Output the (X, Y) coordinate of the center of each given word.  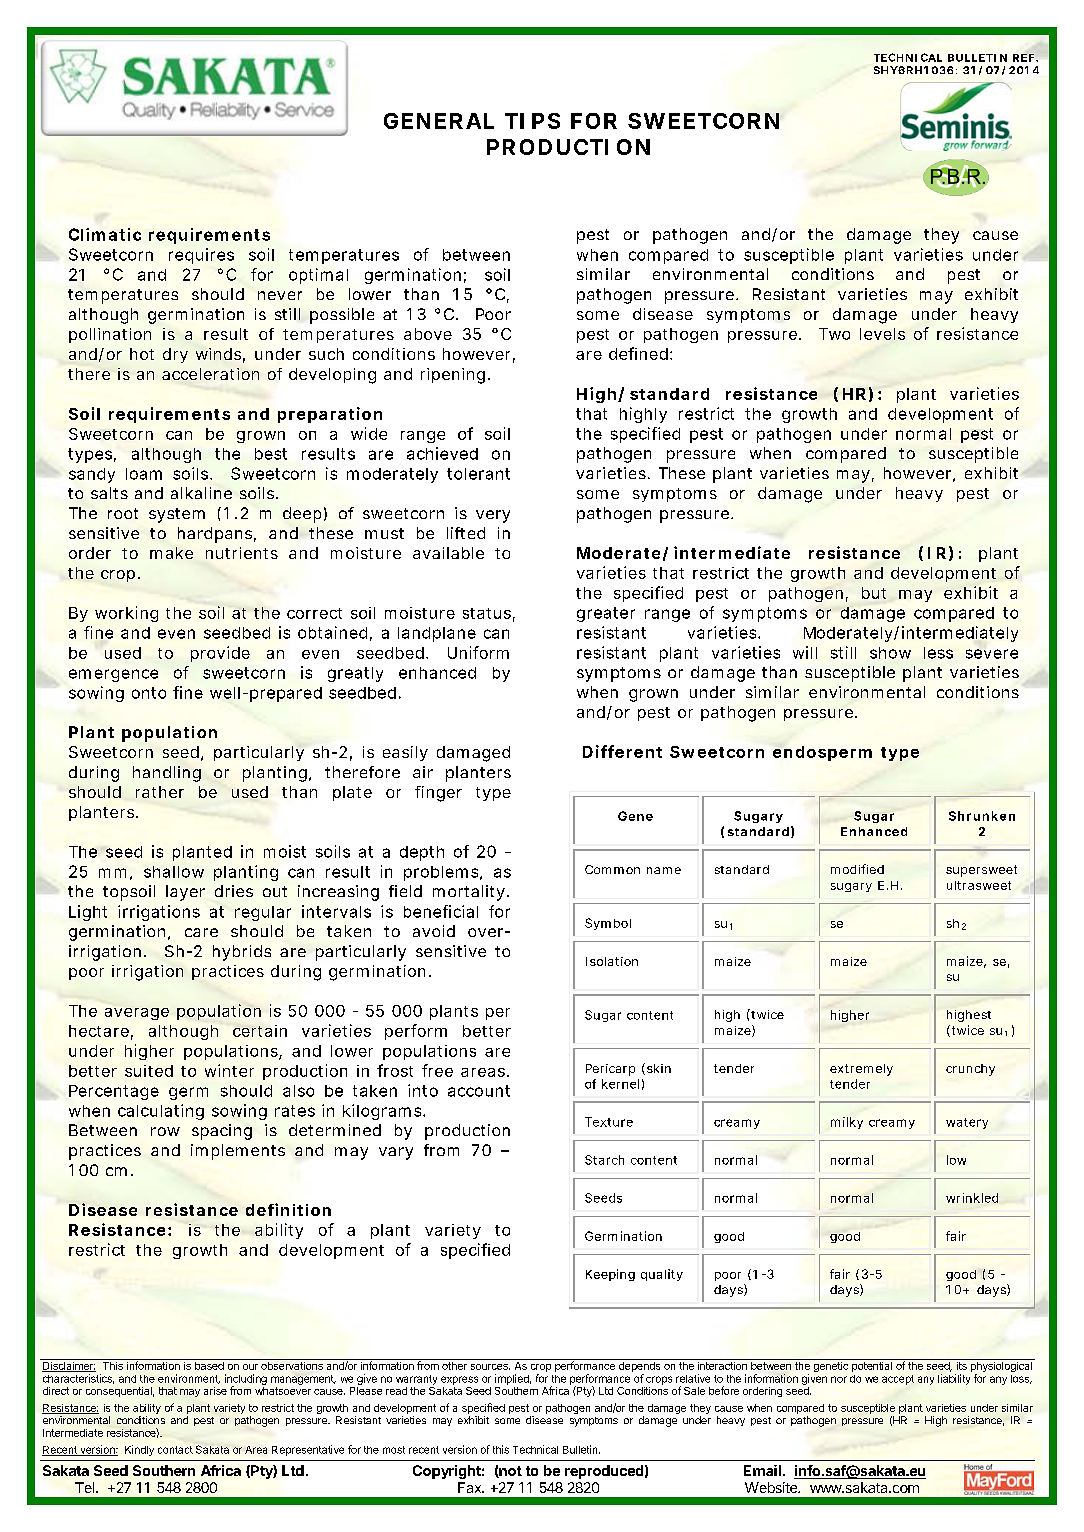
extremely (861, 1070)
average (137, 1014)
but (874, 593)
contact (175, 1450)
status (487, 613)
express (459, 1380)
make (171, 553)
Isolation (612, 961)
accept (898, 1380)
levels (882, 334)
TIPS (532, 121)
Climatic (105, 234)
